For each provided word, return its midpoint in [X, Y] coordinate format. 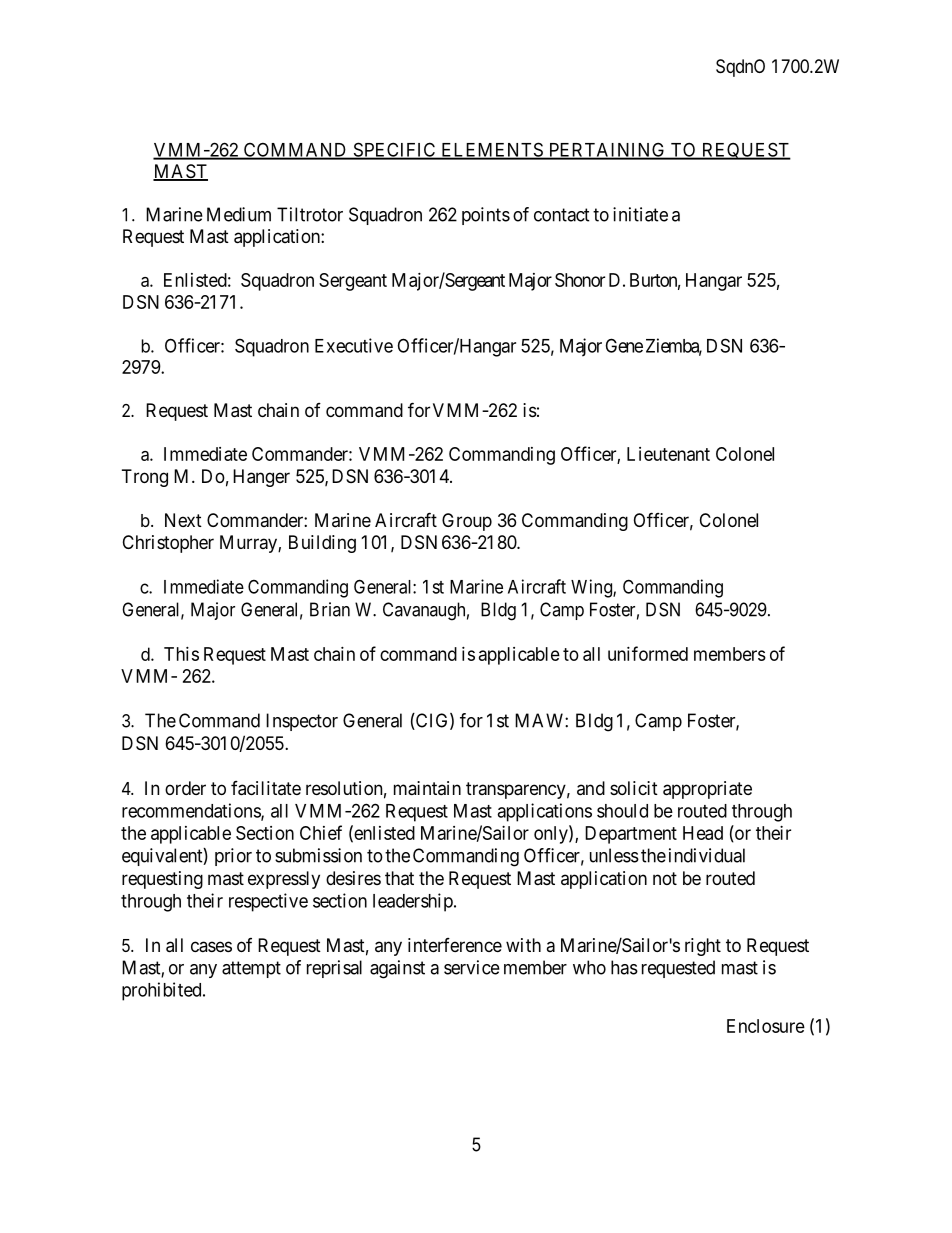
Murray [249, 544]
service [472, 967]
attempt [251, 969]
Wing [592, 588]
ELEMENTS [492, 150]
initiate [640, 214]
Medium [239, 214]
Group [467, 522]
